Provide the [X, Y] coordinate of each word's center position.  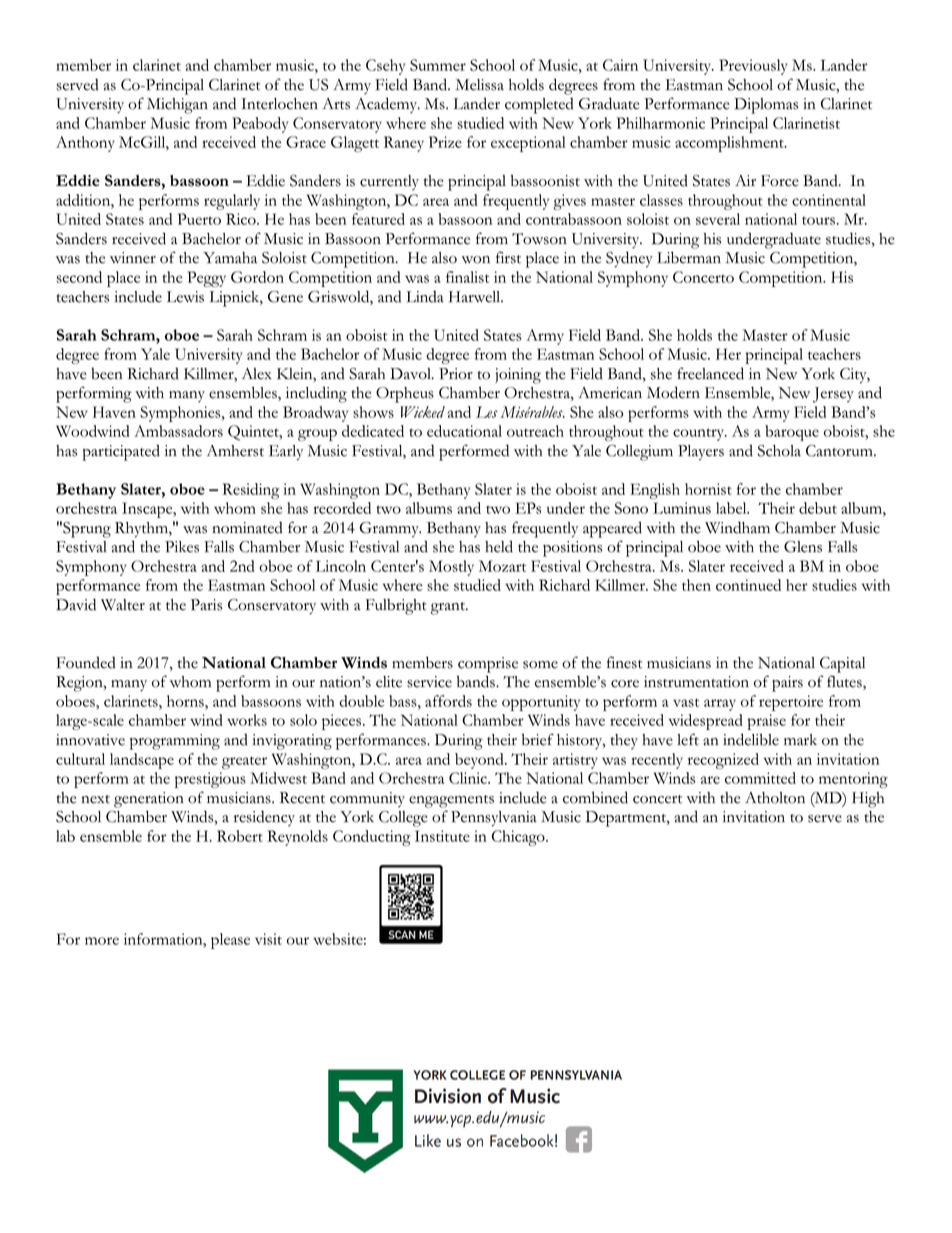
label [732, 508]
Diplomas [766, 106]
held [499, 546]
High [868, 800]
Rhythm [142, 530]
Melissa [480, 85]
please [230, 941]
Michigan [177, 106]
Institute [442, 836]
